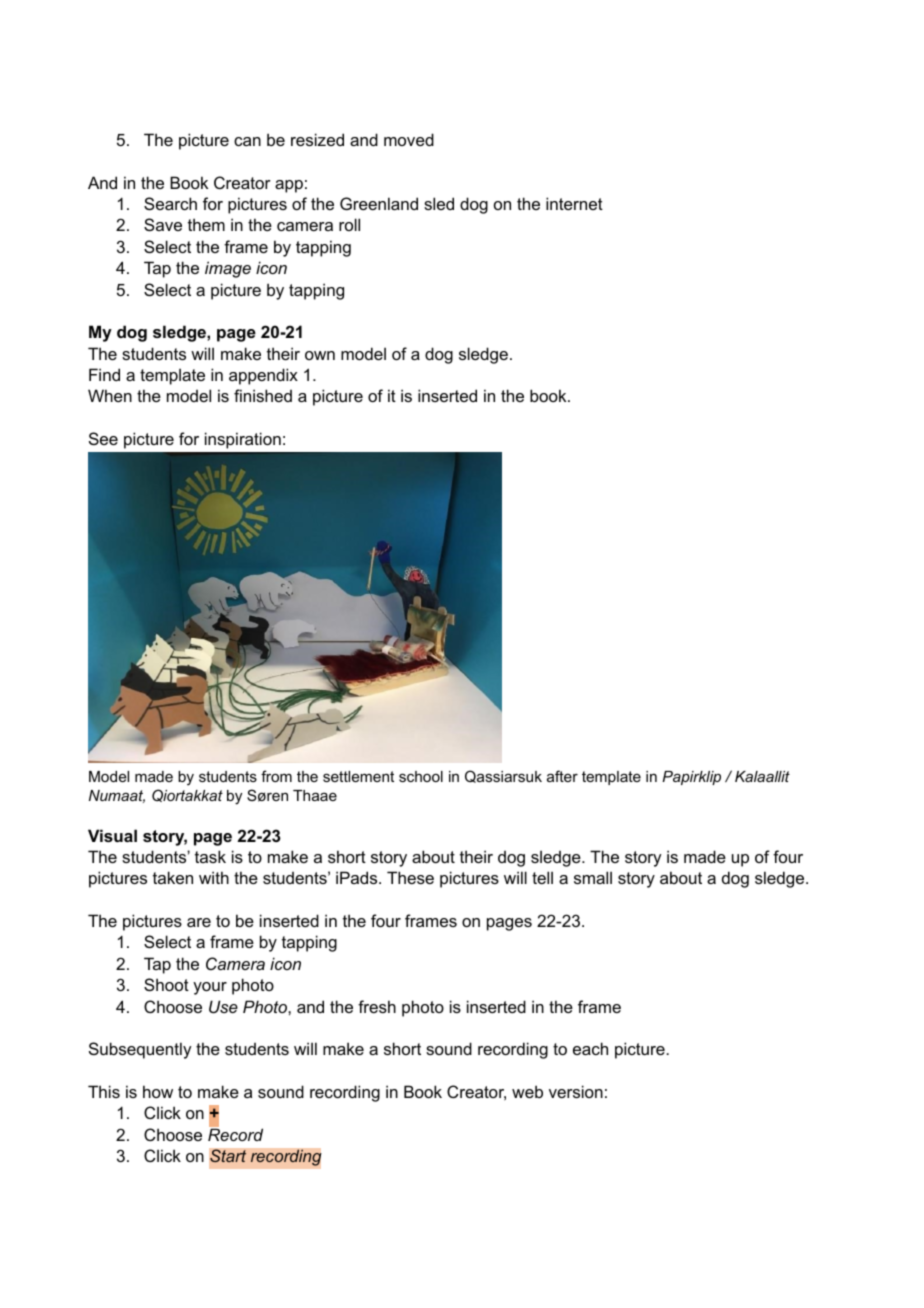 The width and height of the page is (924, 1308). I want to click on from, so click(276, 776).
